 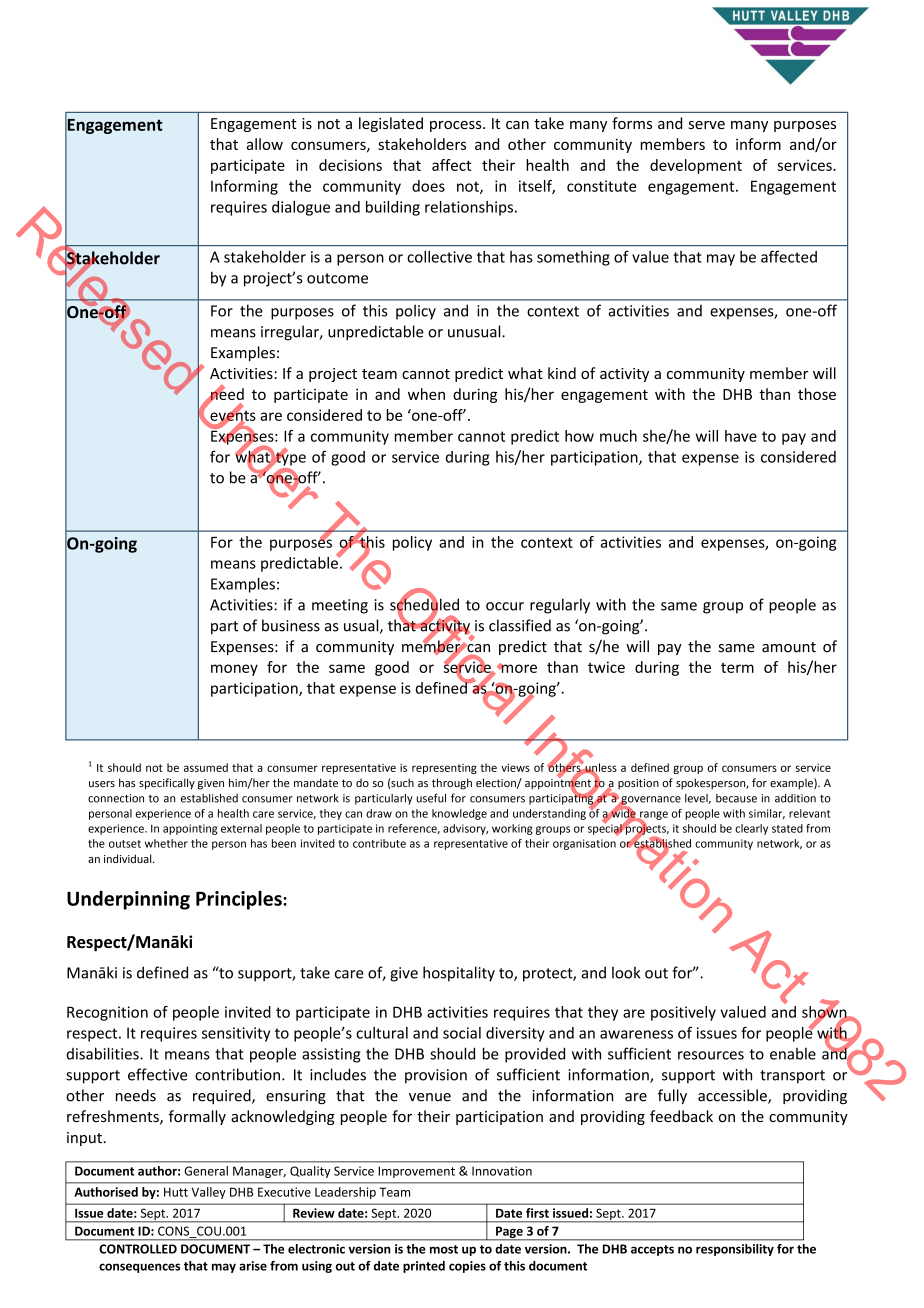 What do you see at coordinates (444, 1249) in the document?
I see `most` at bounding box center [444, 1249].
